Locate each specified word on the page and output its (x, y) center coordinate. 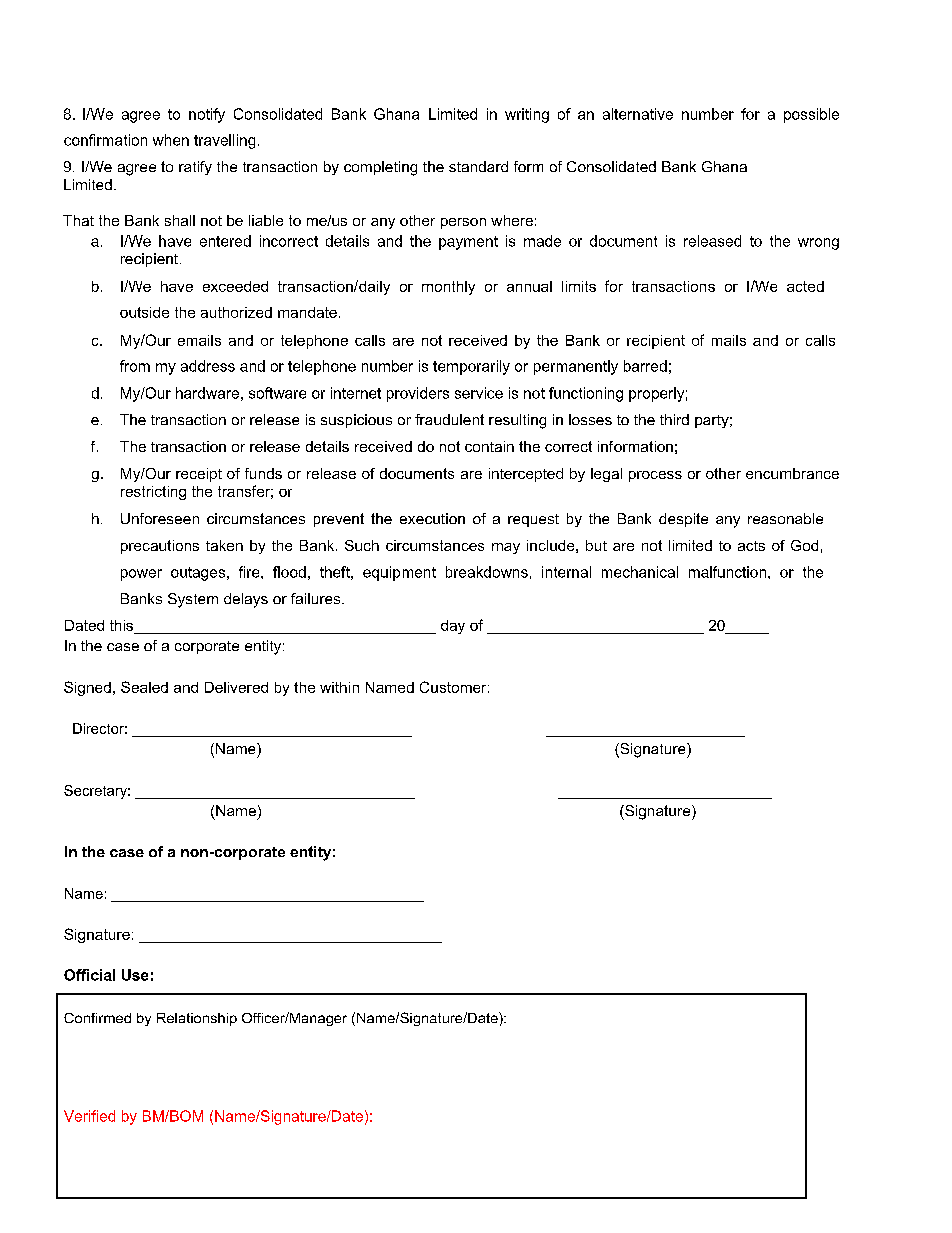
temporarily (471, 367)
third (674, 419)
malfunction (727, 572)
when (171, 140)
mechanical (640, 572)
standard (478, 166)
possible (811, 115)
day (453, 627)
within (339, 687)
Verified (89, 1116)
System (193, 600)
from (135, 366)
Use (135, 975)
